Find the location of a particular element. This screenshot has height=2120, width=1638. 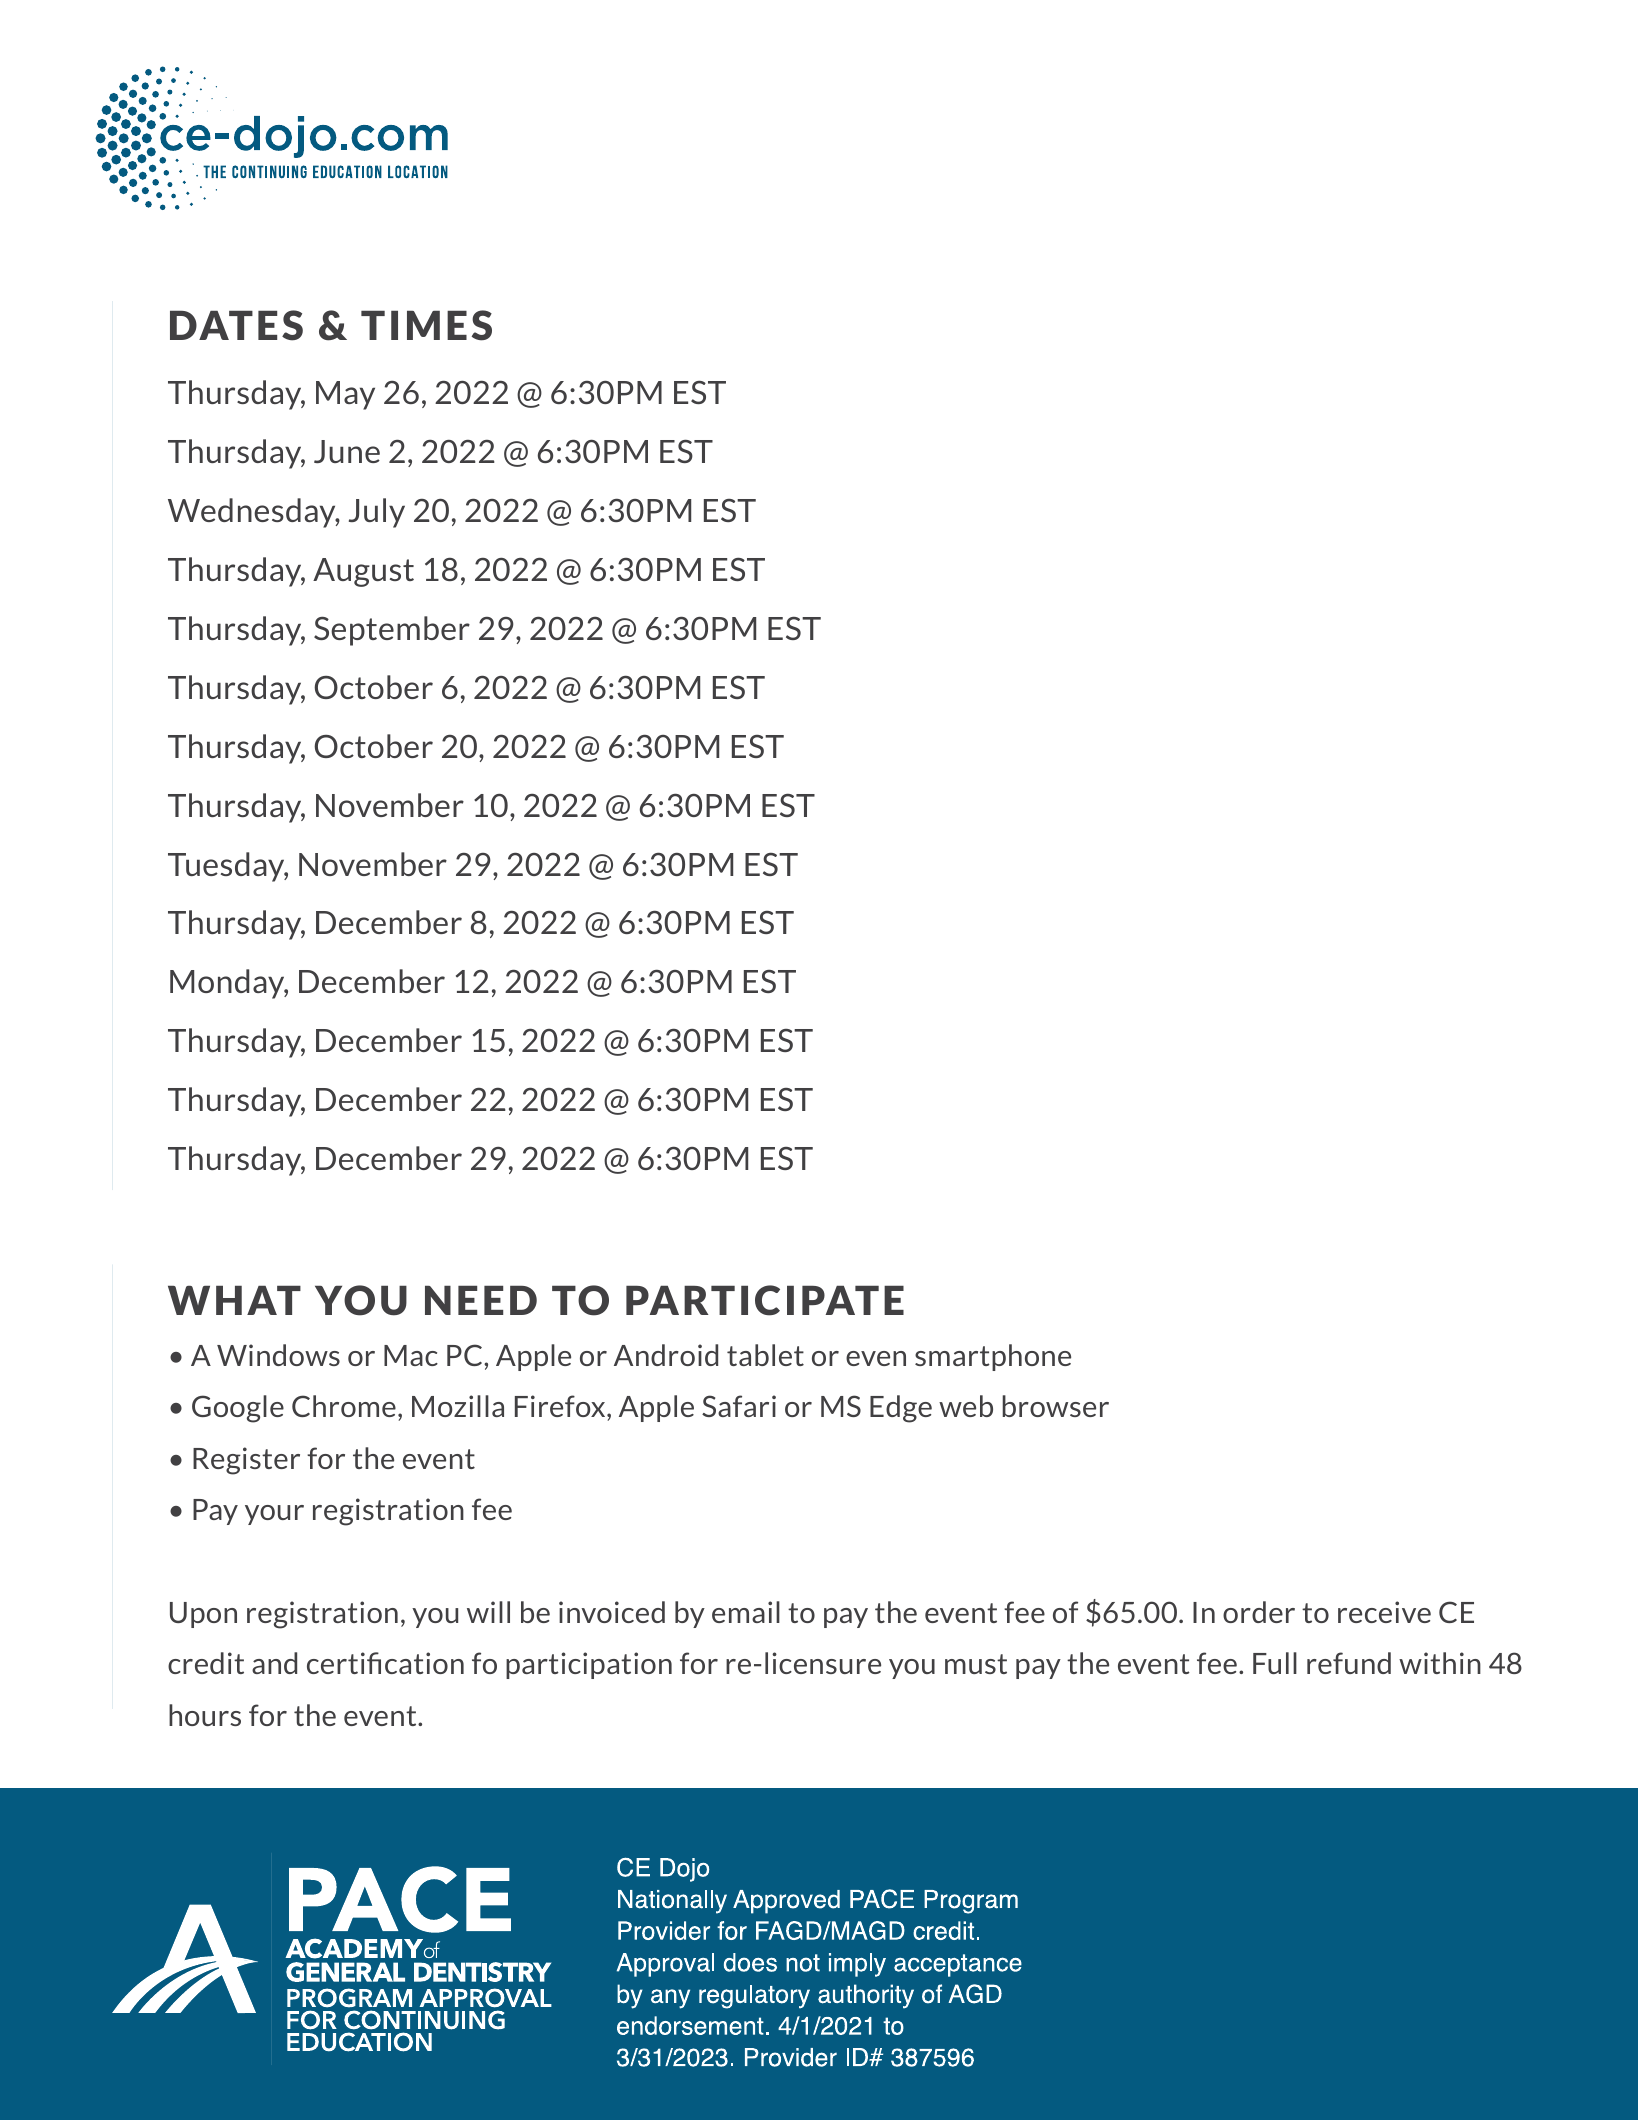

August is located at coordinates (363, 572).
